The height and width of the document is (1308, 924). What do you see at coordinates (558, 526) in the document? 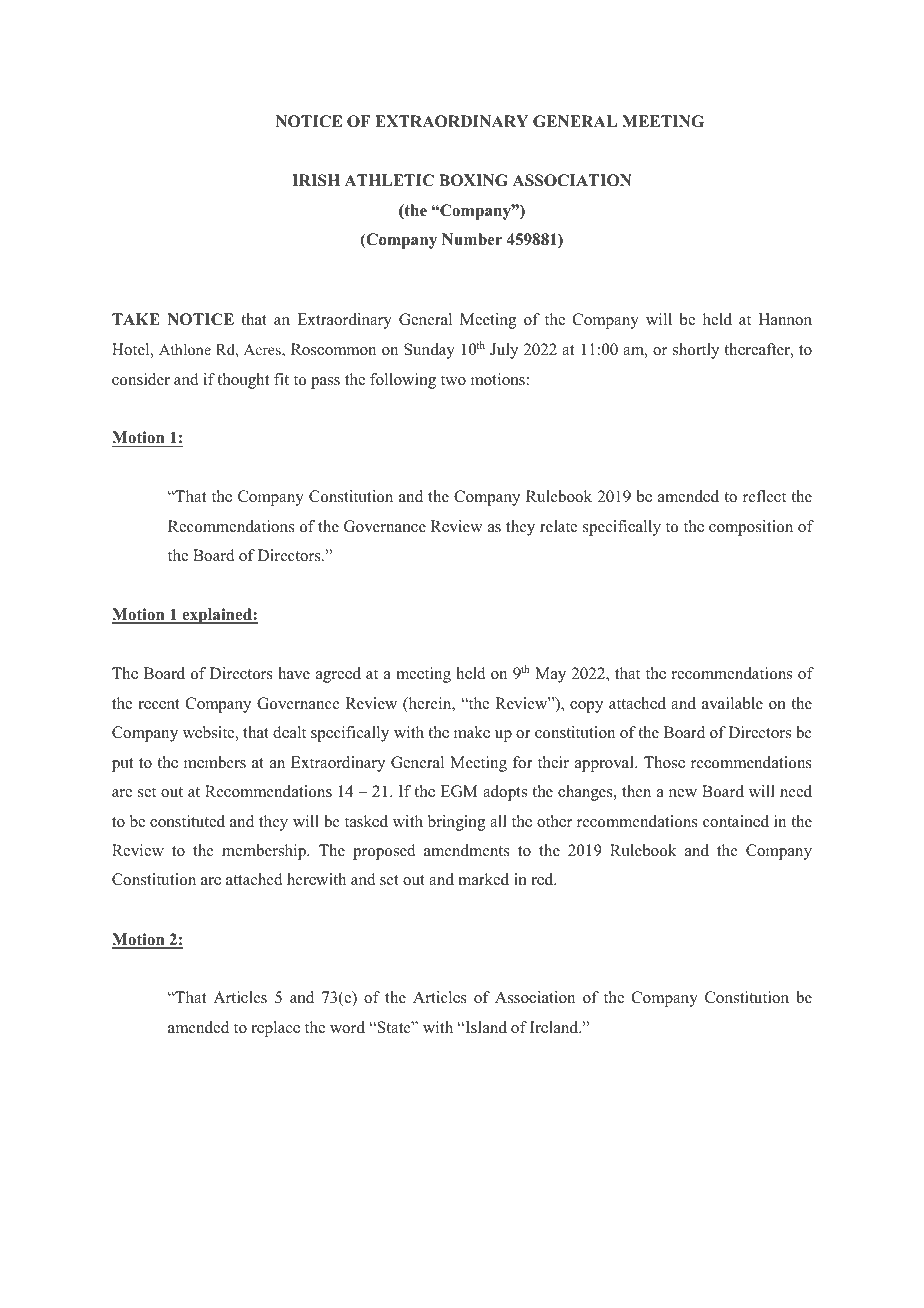
I see `relate` at bounding box center [558, 526].
